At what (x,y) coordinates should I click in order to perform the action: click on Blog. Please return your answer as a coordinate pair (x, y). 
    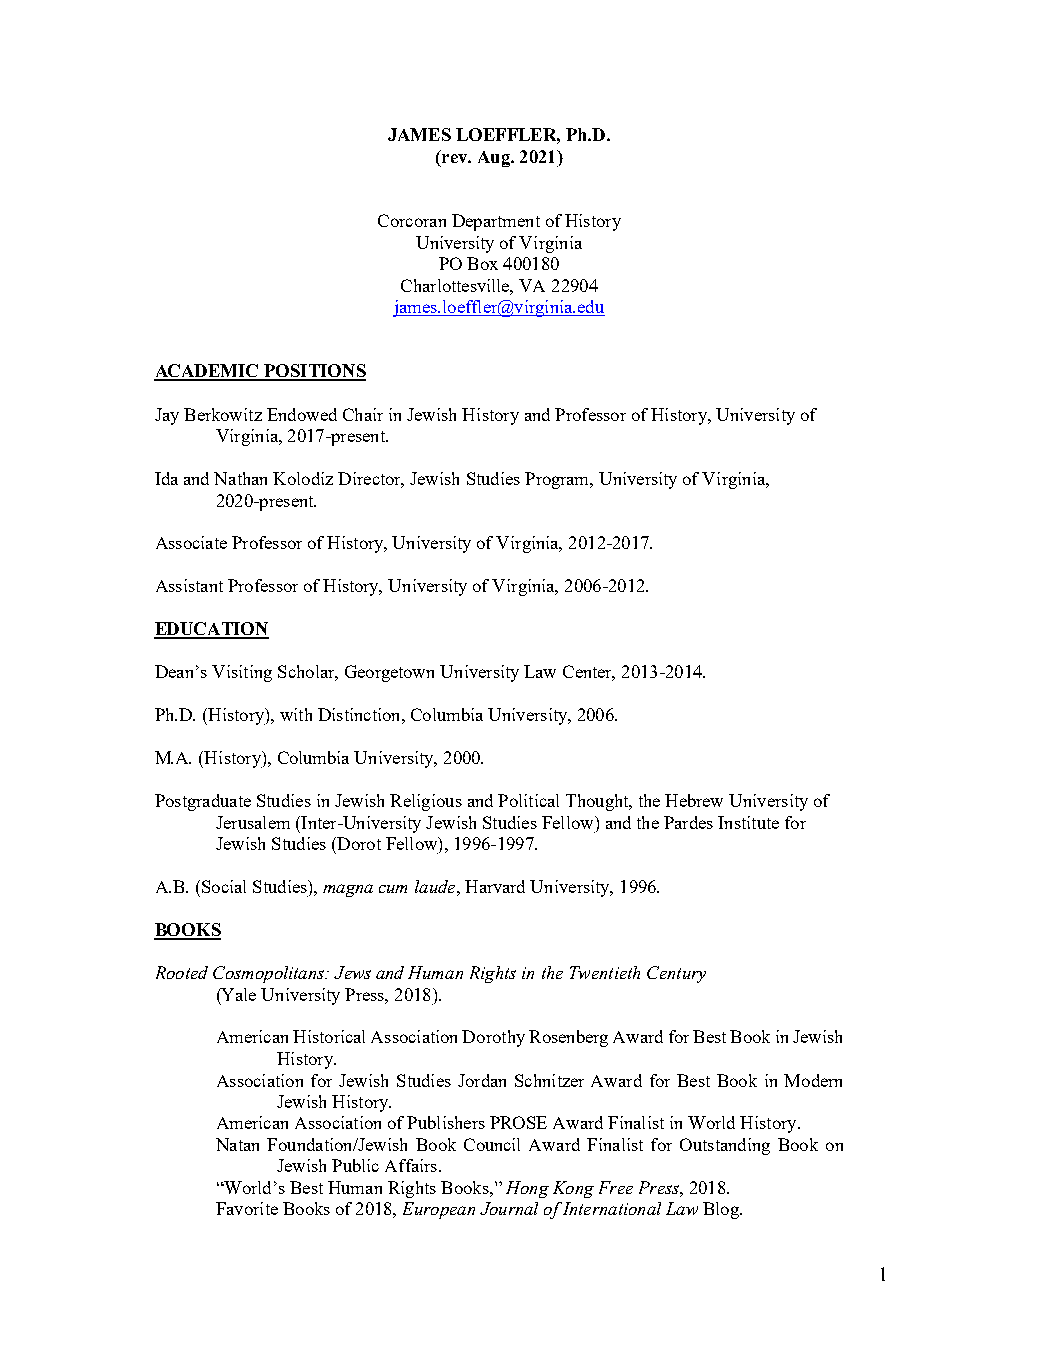
    Looking at the image, I should click on (722, 1210).
